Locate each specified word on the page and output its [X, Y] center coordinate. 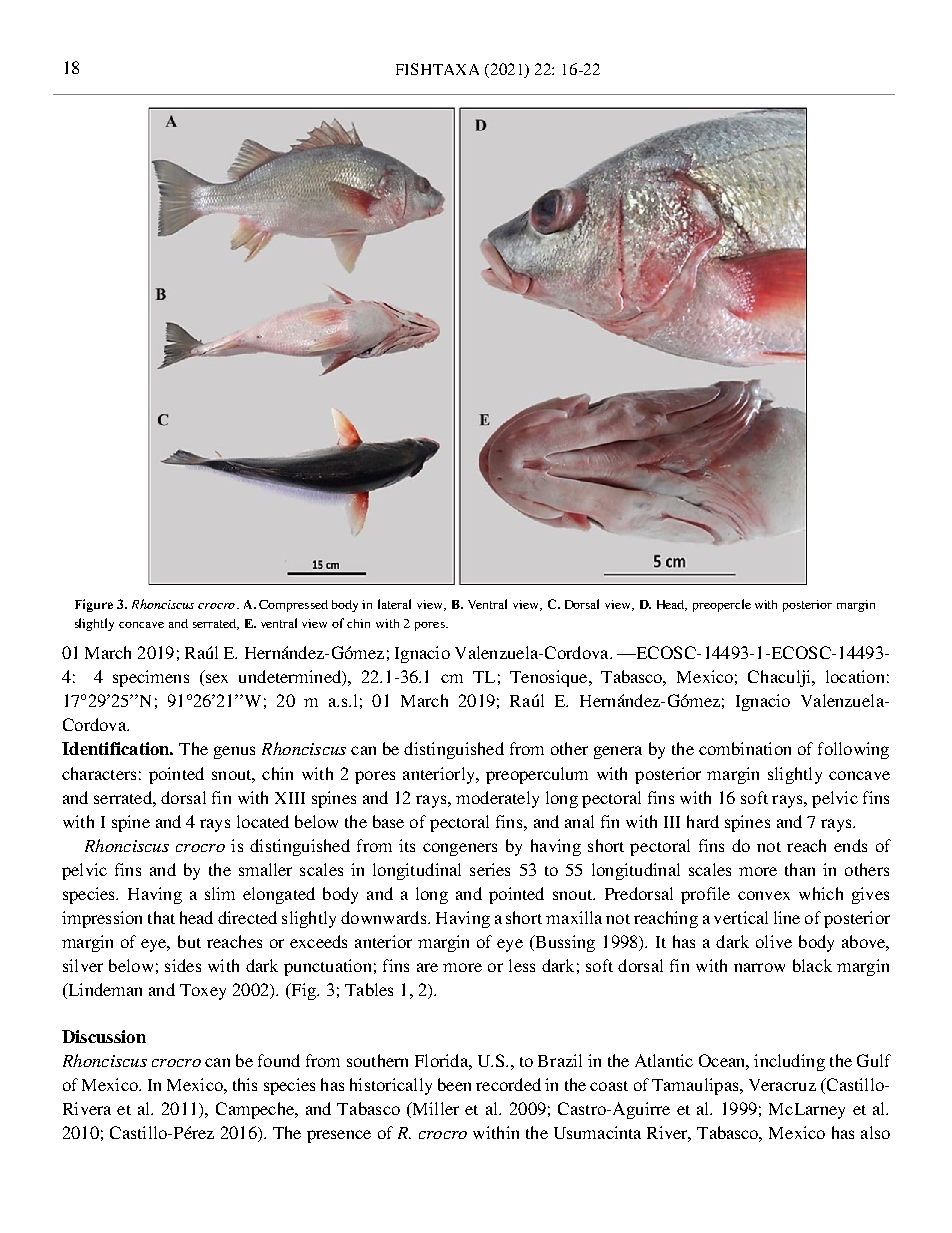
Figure [94, 605]
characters [99, 773]
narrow [759, 967]
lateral [394, 604]
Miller [434, 1110]
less [522, 965]
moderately [497, 799]
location [855, 676]
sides [183, 965]
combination [745, 748]
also [875, 1132]
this [245, 1084]
